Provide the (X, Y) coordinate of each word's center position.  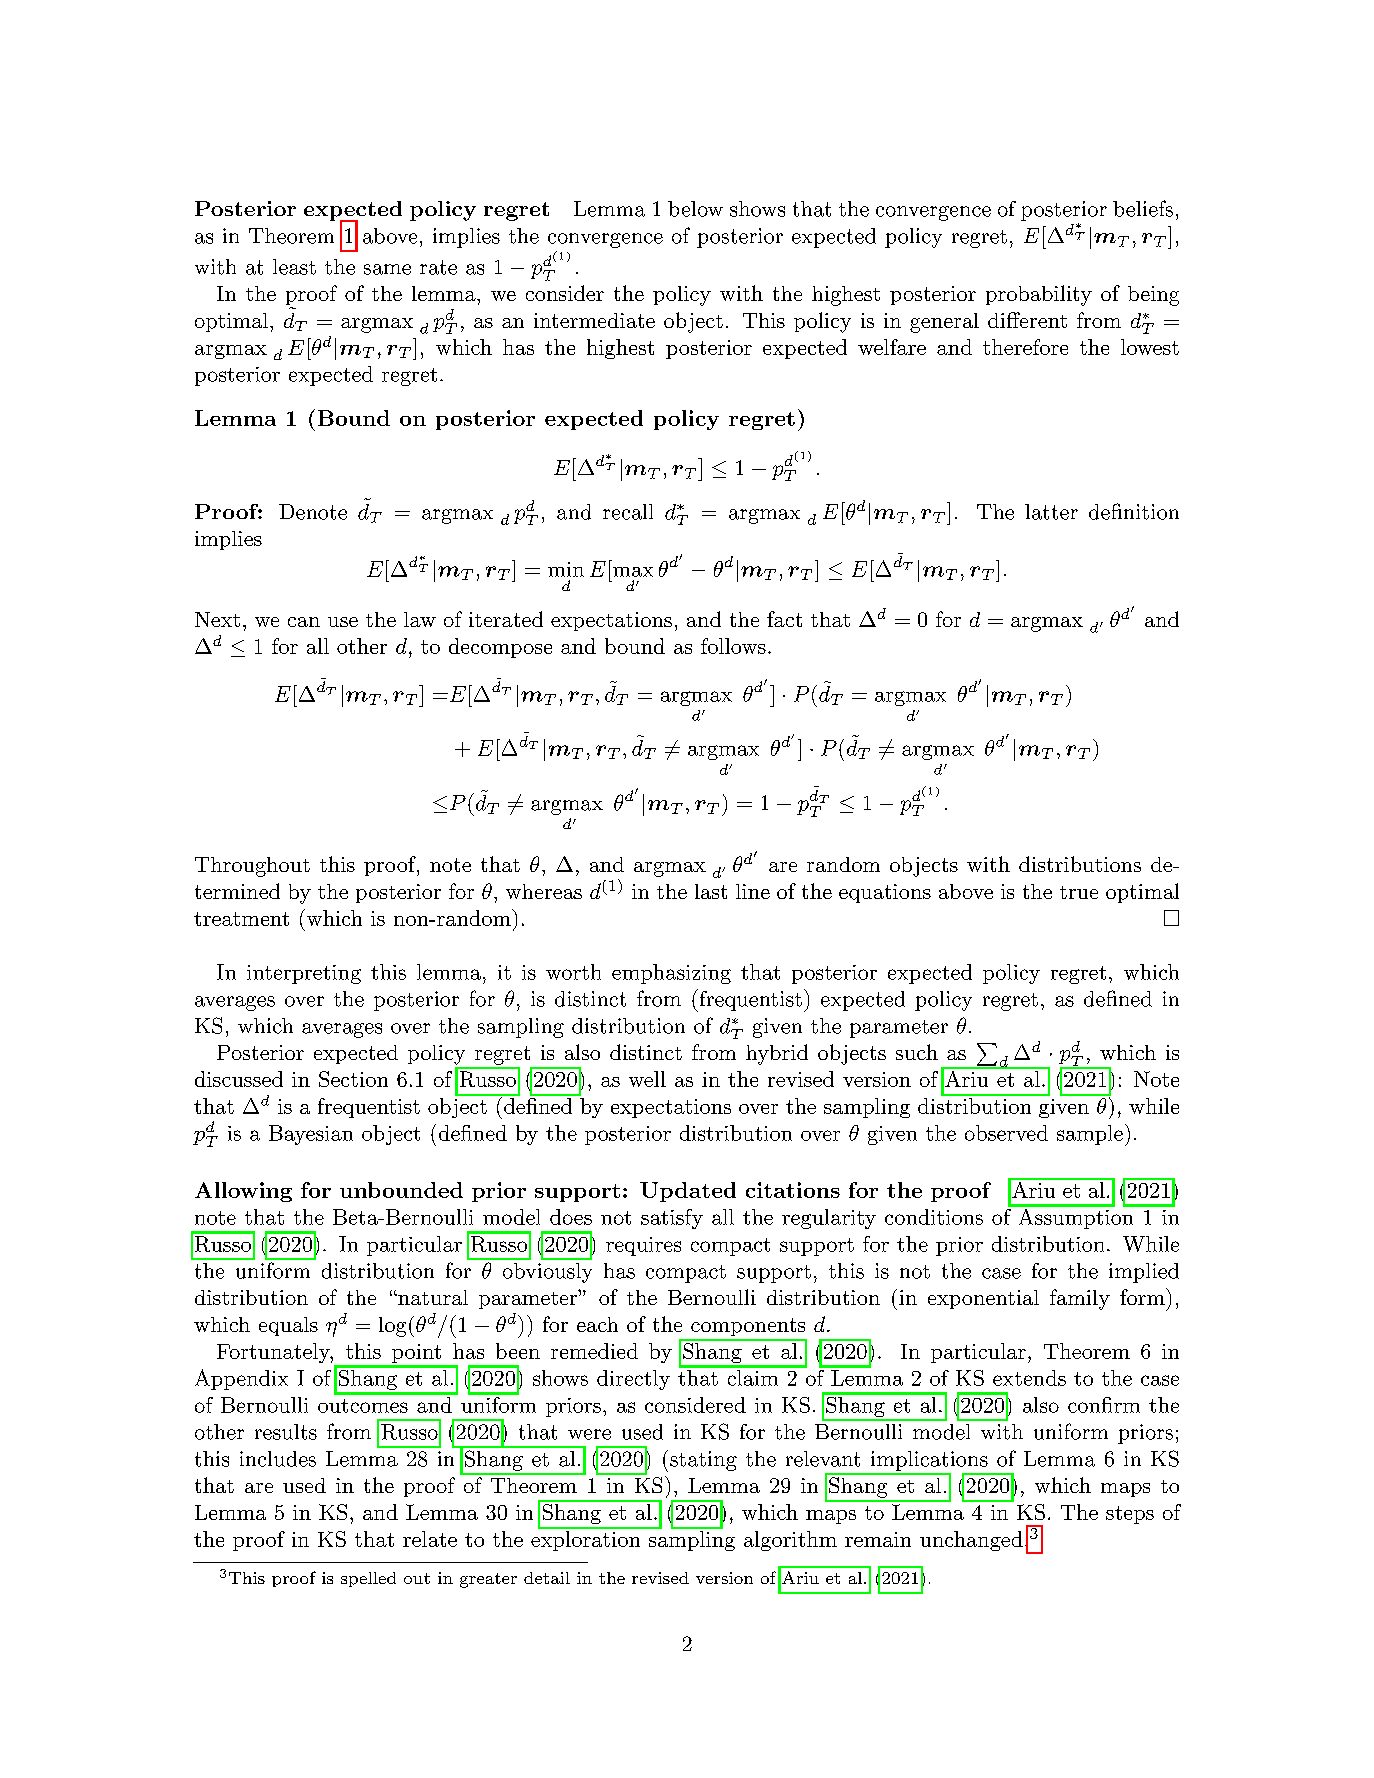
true (1079, 892)
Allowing (243, 1192)
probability (1039, 295)
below (695, 209)
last (711, 891)
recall (628, 512)
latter (1051, 512)
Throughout (252, 867)
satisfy (672, 1219)
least (294, 267)
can (304, 622)
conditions (934, 1217)
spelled (368, 1579)
